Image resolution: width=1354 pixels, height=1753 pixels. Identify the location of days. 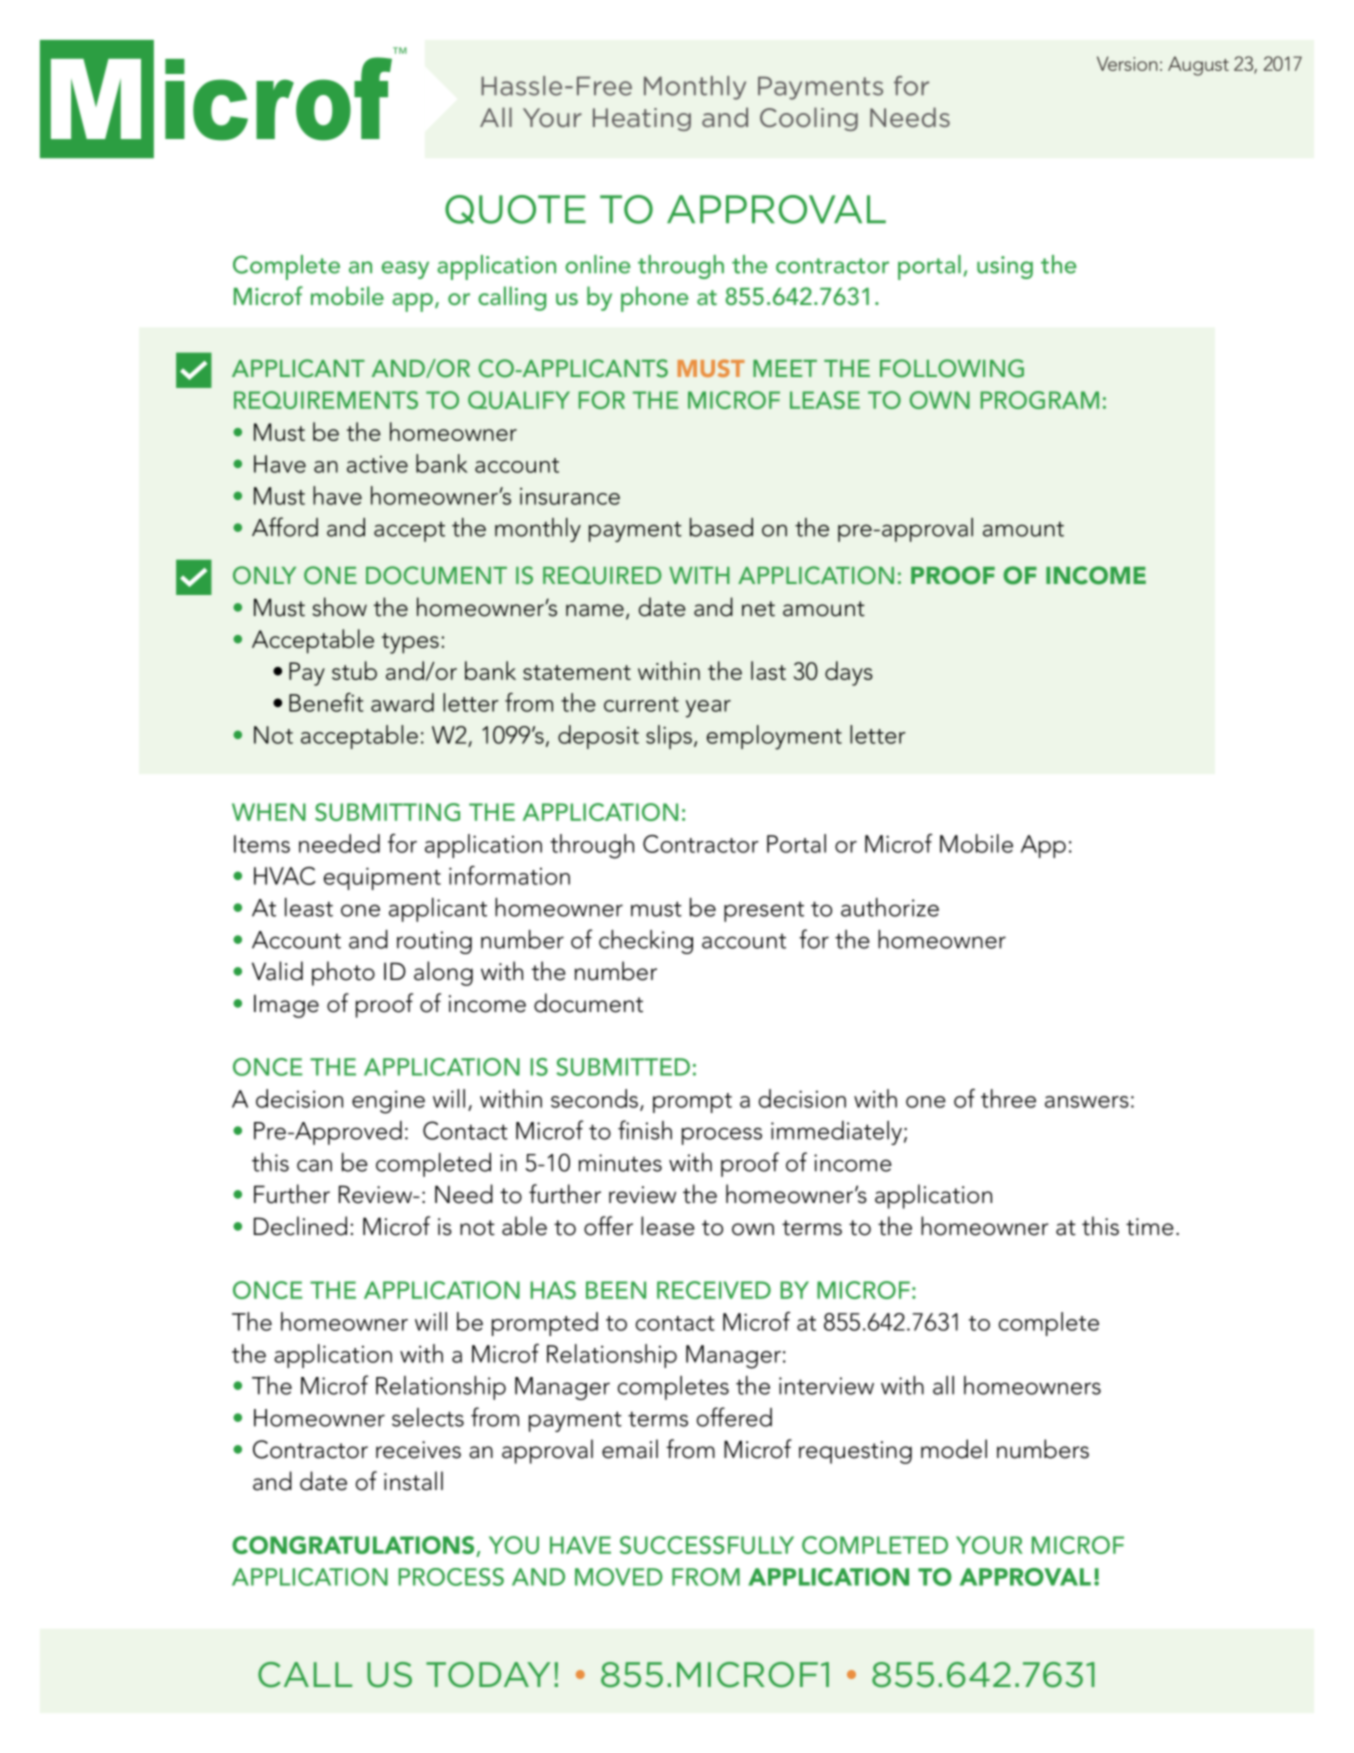
(849, 673).
